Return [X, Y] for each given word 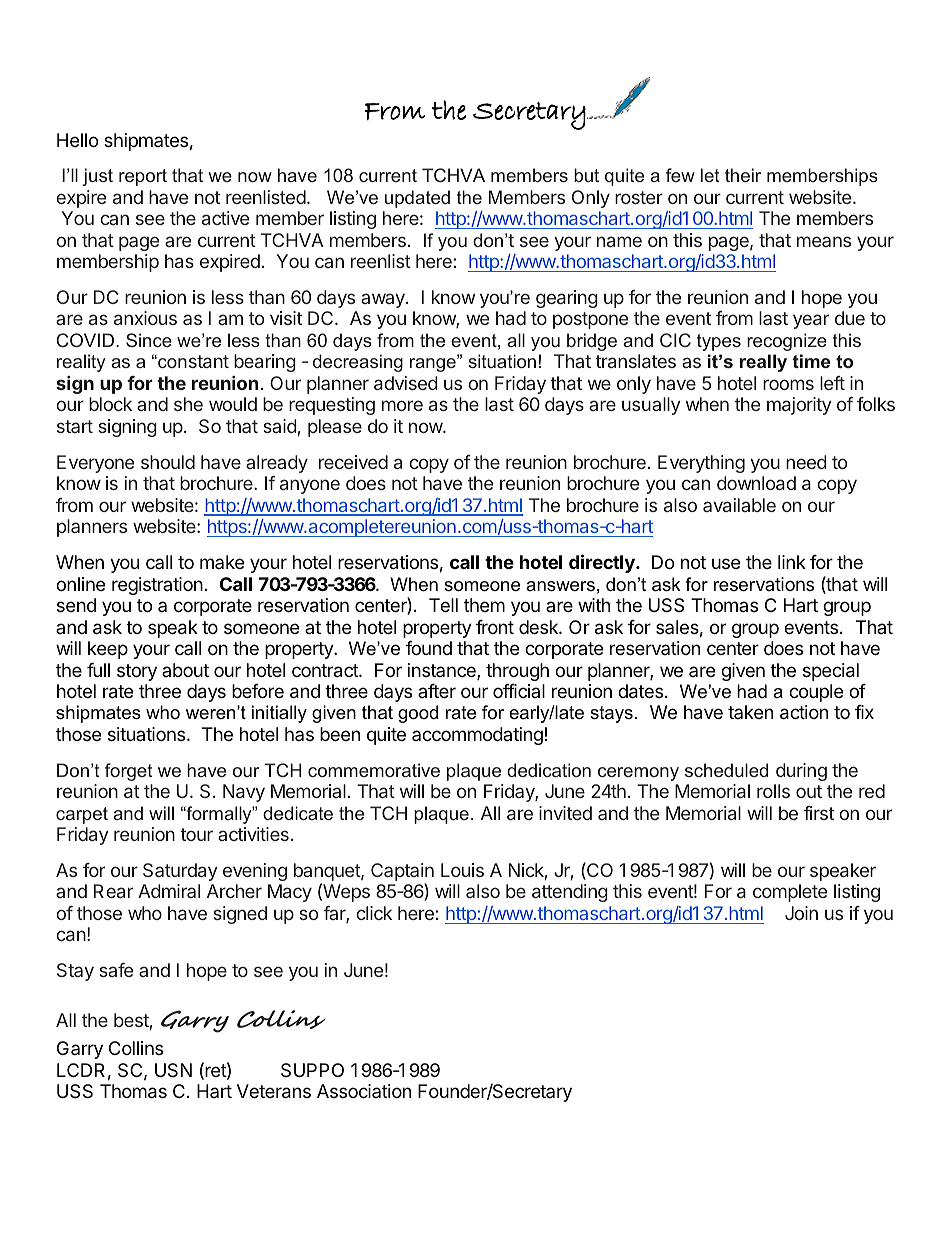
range [434, 364]
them [484, 605]
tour [196, 834]
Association [364, 1091]
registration [157, 586]
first [819, 813]
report [143, 177]
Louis [462, 870]
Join [801, 913]
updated [417, 199]
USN [173, 1070]
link [792, 562]
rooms [788, 384]
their [743, 175]
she [188, 404]
